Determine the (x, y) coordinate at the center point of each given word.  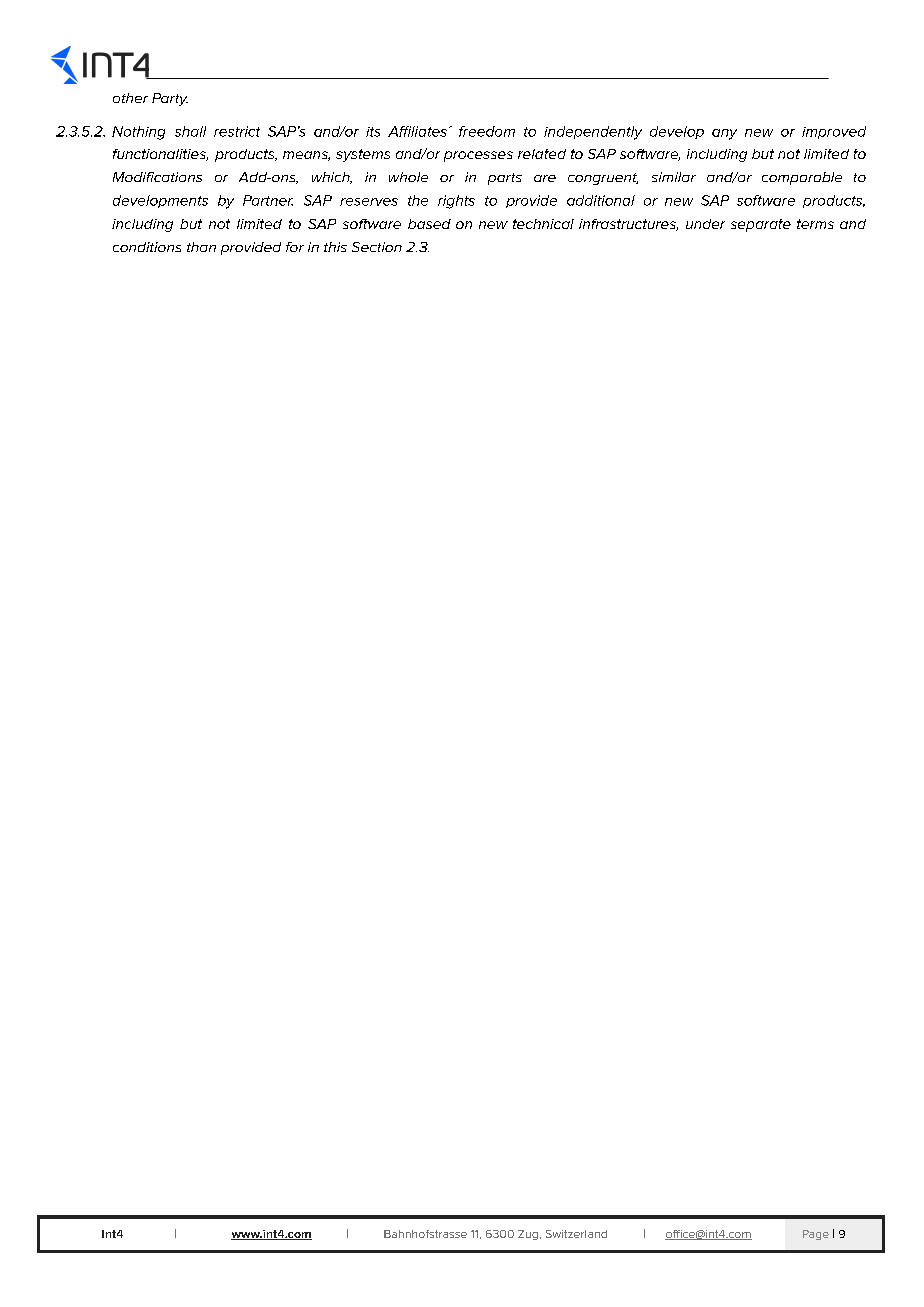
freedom (487, 131)
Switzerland (576, 1234)
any (724, 134)
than (201, 247)
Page (816, 1235)
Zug (528, 1235)
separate (761, 225)
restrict (237, 131)
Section (377, 247)
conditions (147, 247)
